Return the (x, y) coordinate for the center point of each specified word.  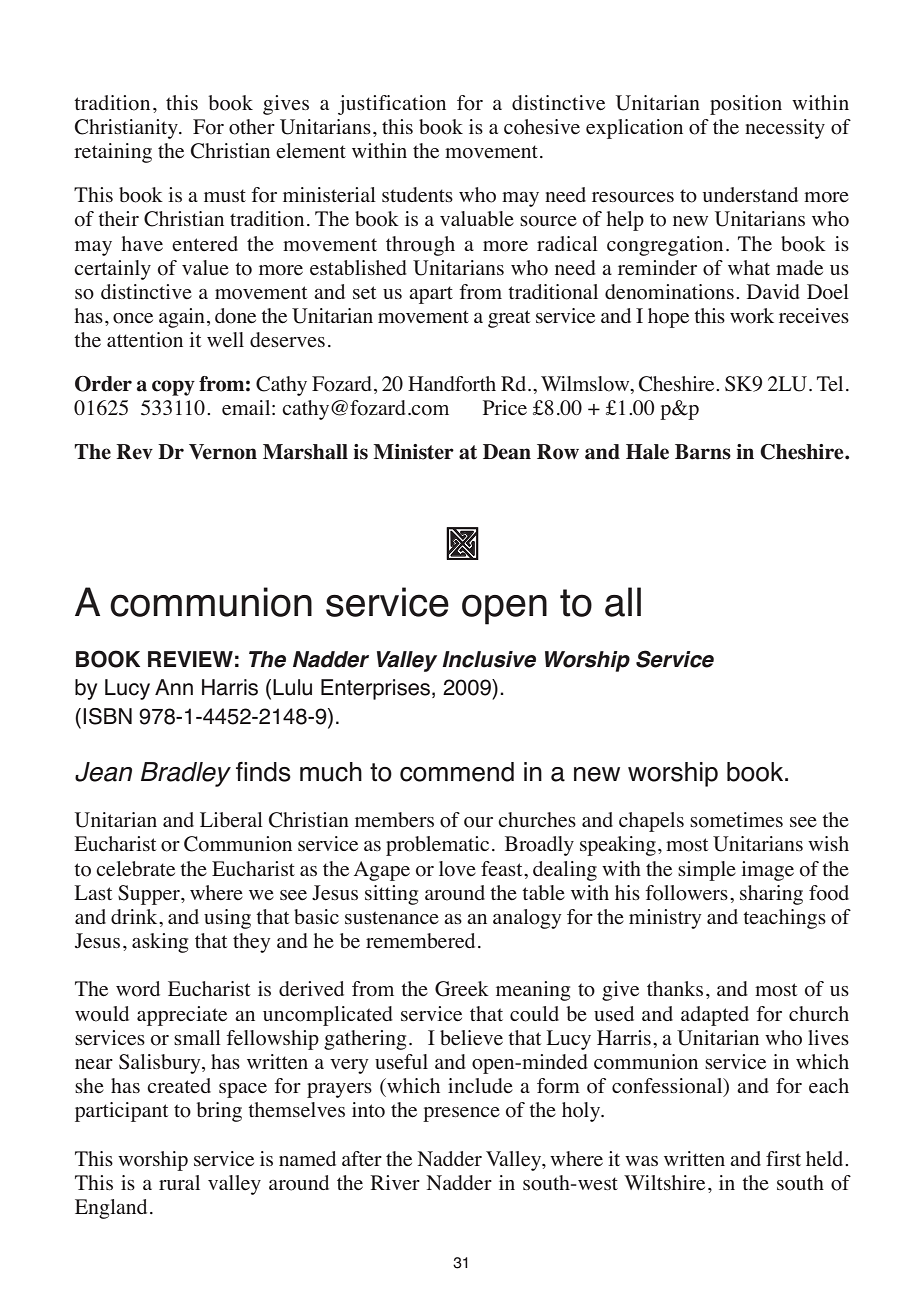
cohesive (542, 127)
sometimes (736, 820)
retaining (113, 153)
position (746, 105)
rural (179, 1182)
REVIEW (190, 659)
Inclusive (489, 659)
